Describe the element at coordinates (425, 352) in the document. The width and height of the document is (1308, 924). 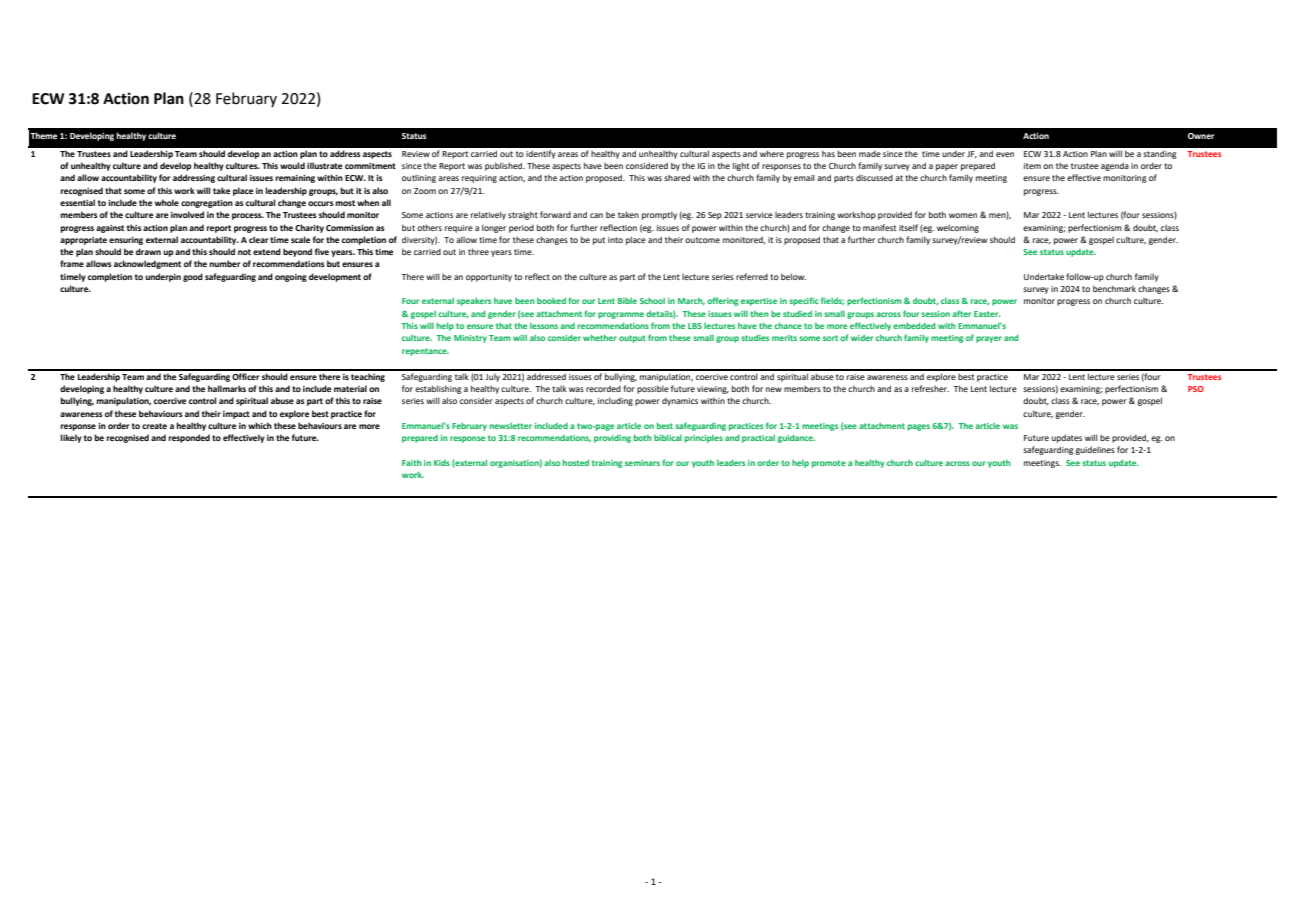
I see `repentance` at that location.
